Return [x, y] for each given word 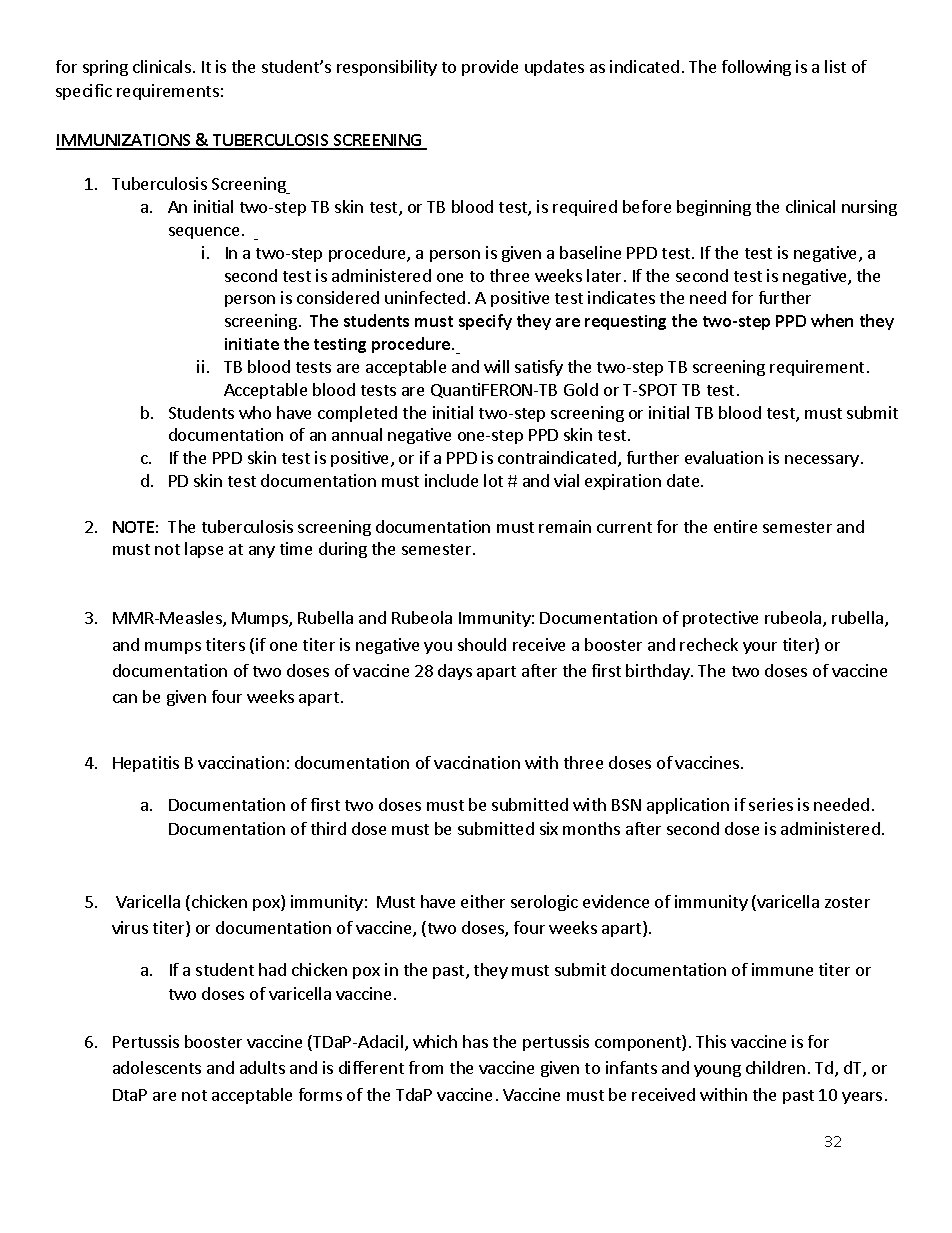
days [455, 672]
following [756, 68]
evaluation [724, 457]
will [496, 366]
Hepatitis [146, 764]
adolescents [157, 1067]
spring [105, 68]
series [771, 804]
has [475, 1041]
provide [490, 68]
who [255, 412]
